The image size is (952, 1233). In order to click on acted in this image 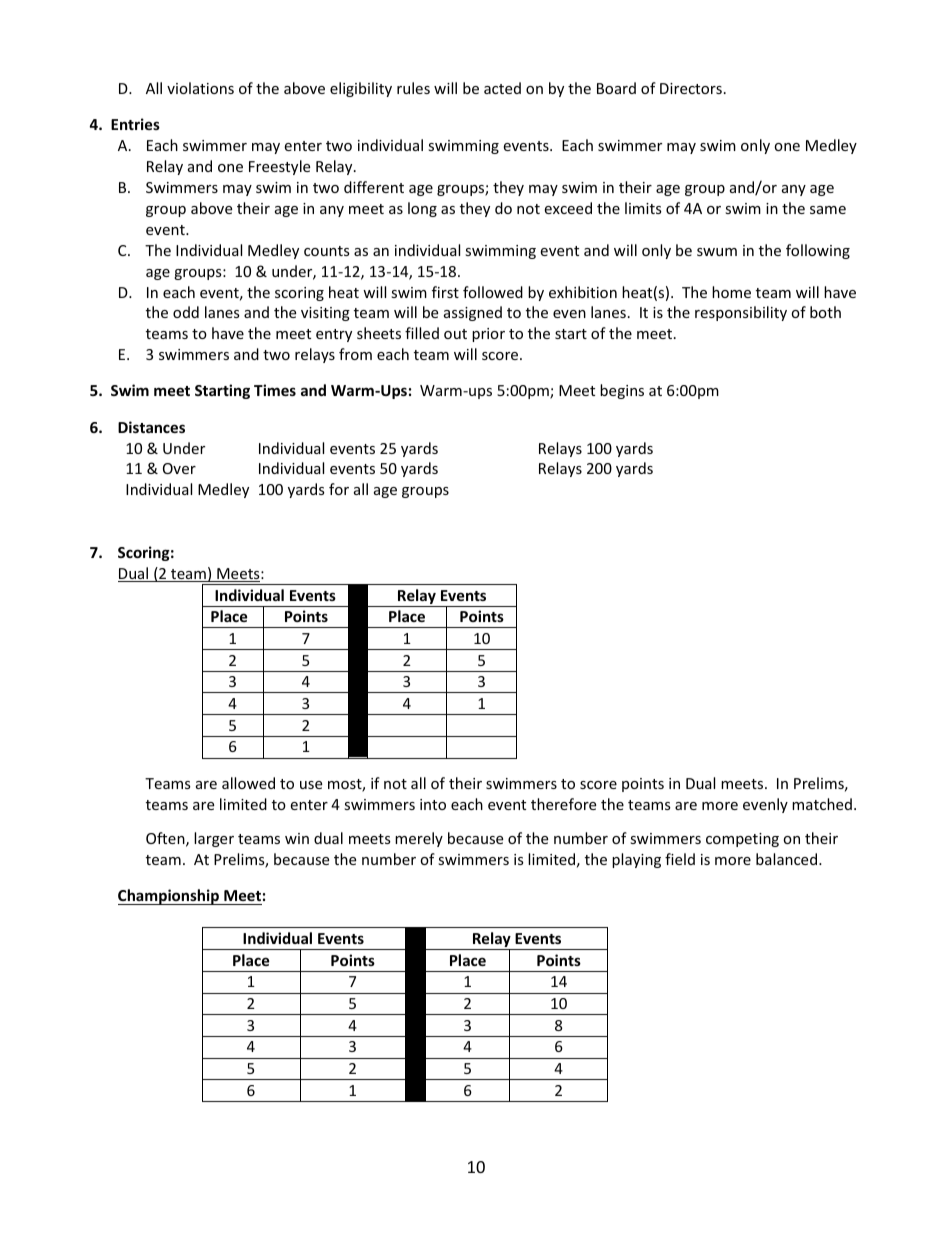, I will do `click(502, 88)`.
